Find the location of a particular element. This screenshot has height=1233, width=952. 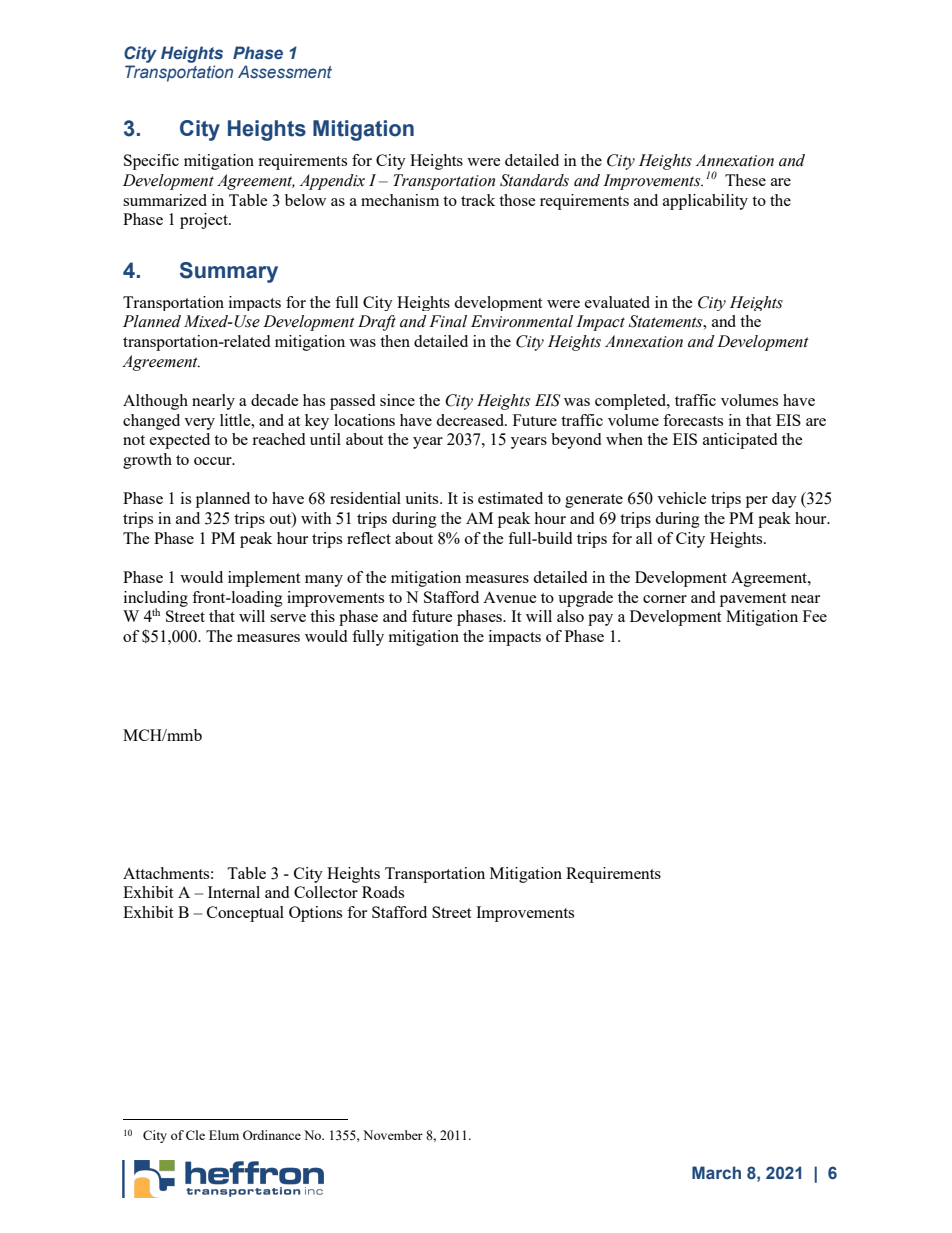

decreased is located at coordinates (471, 420).
